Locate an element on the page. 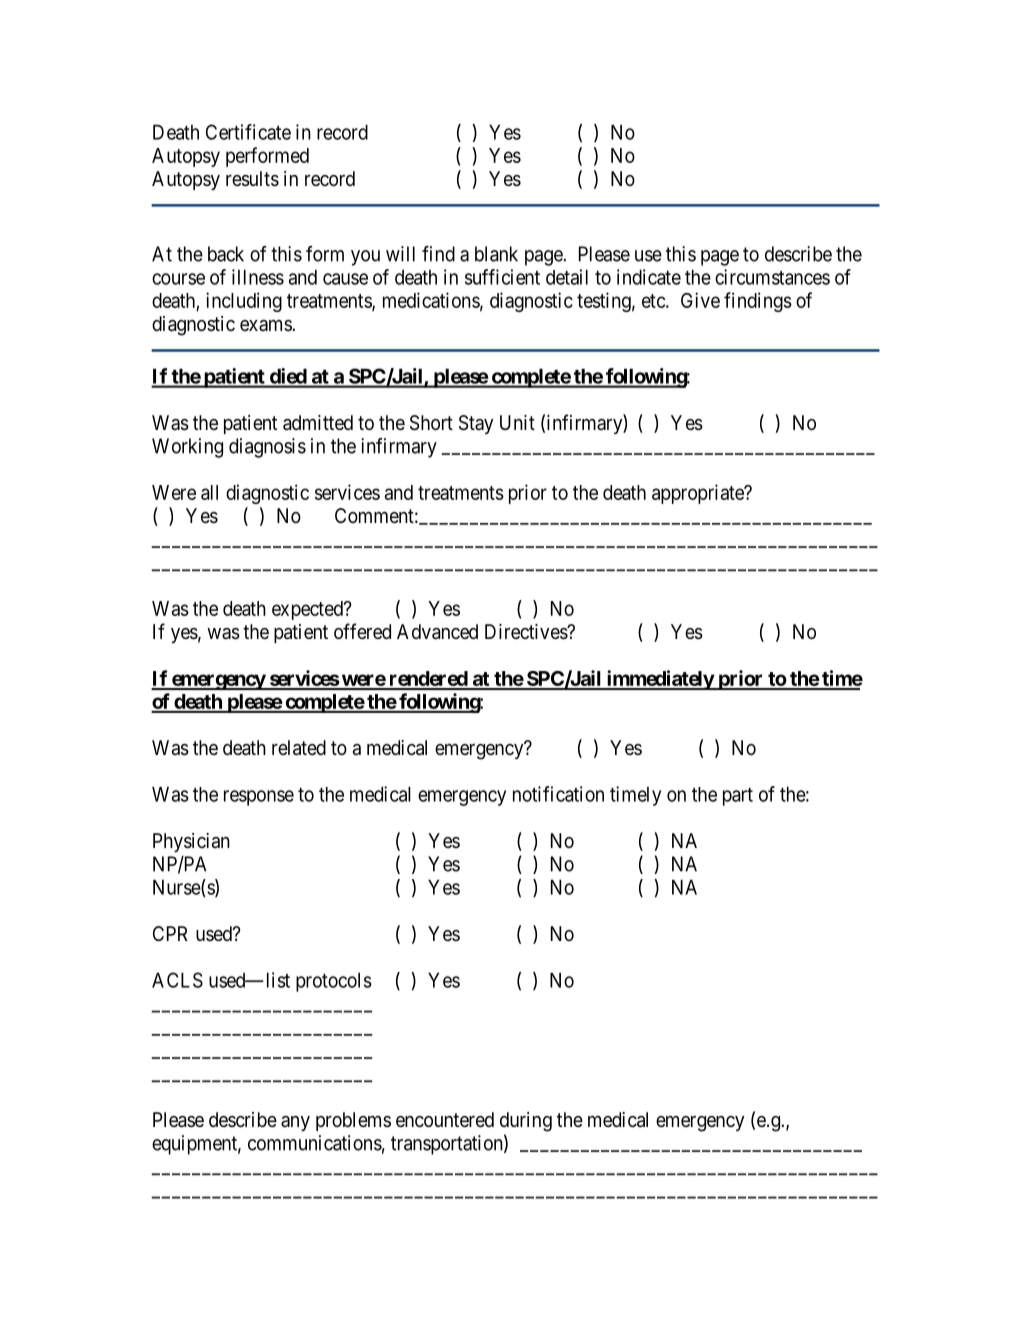  Advanced is located at coordinates (437, 632).
